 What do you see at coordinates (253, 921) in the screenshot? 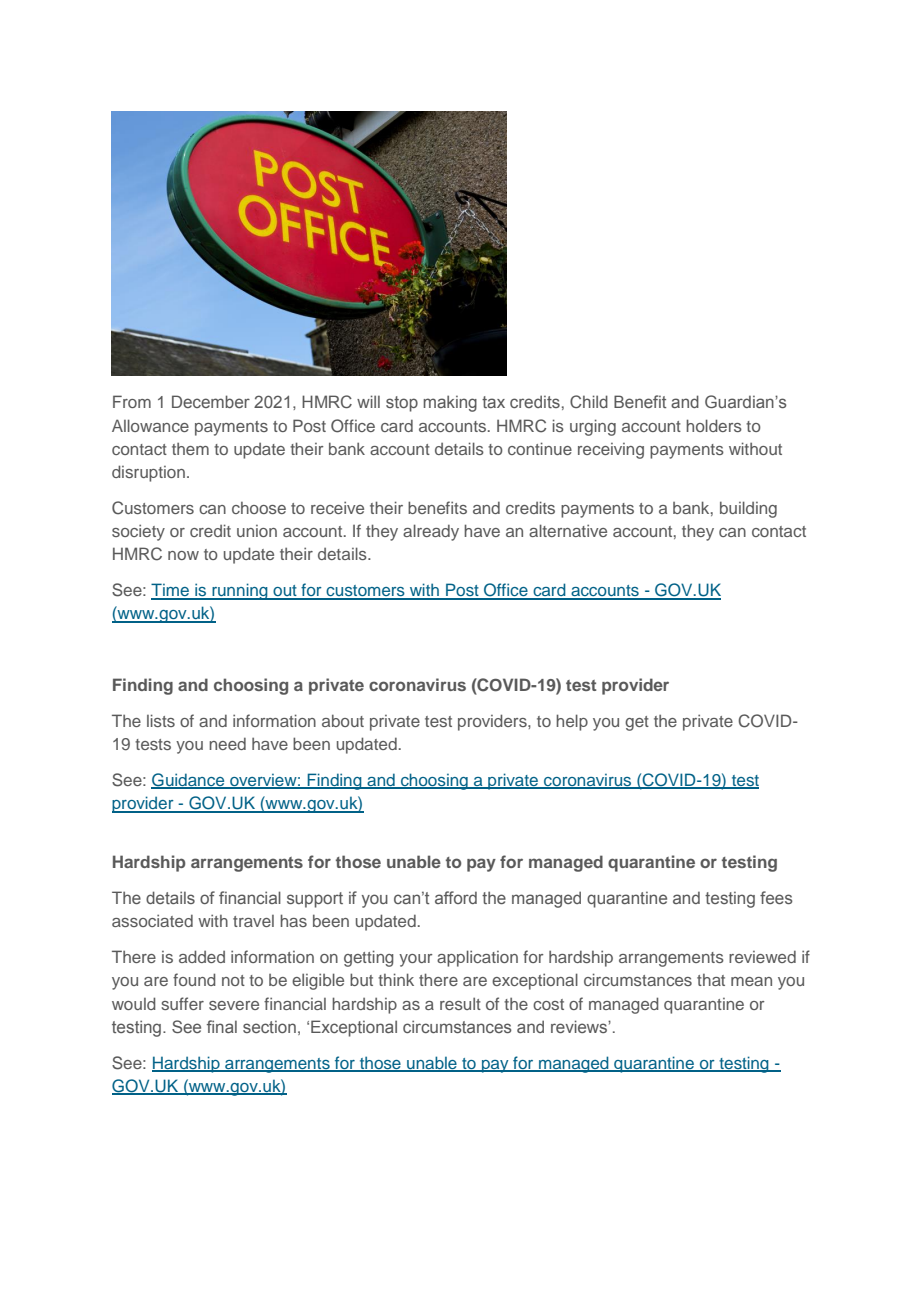
I see `travel` at bounding box center [253, 921].
